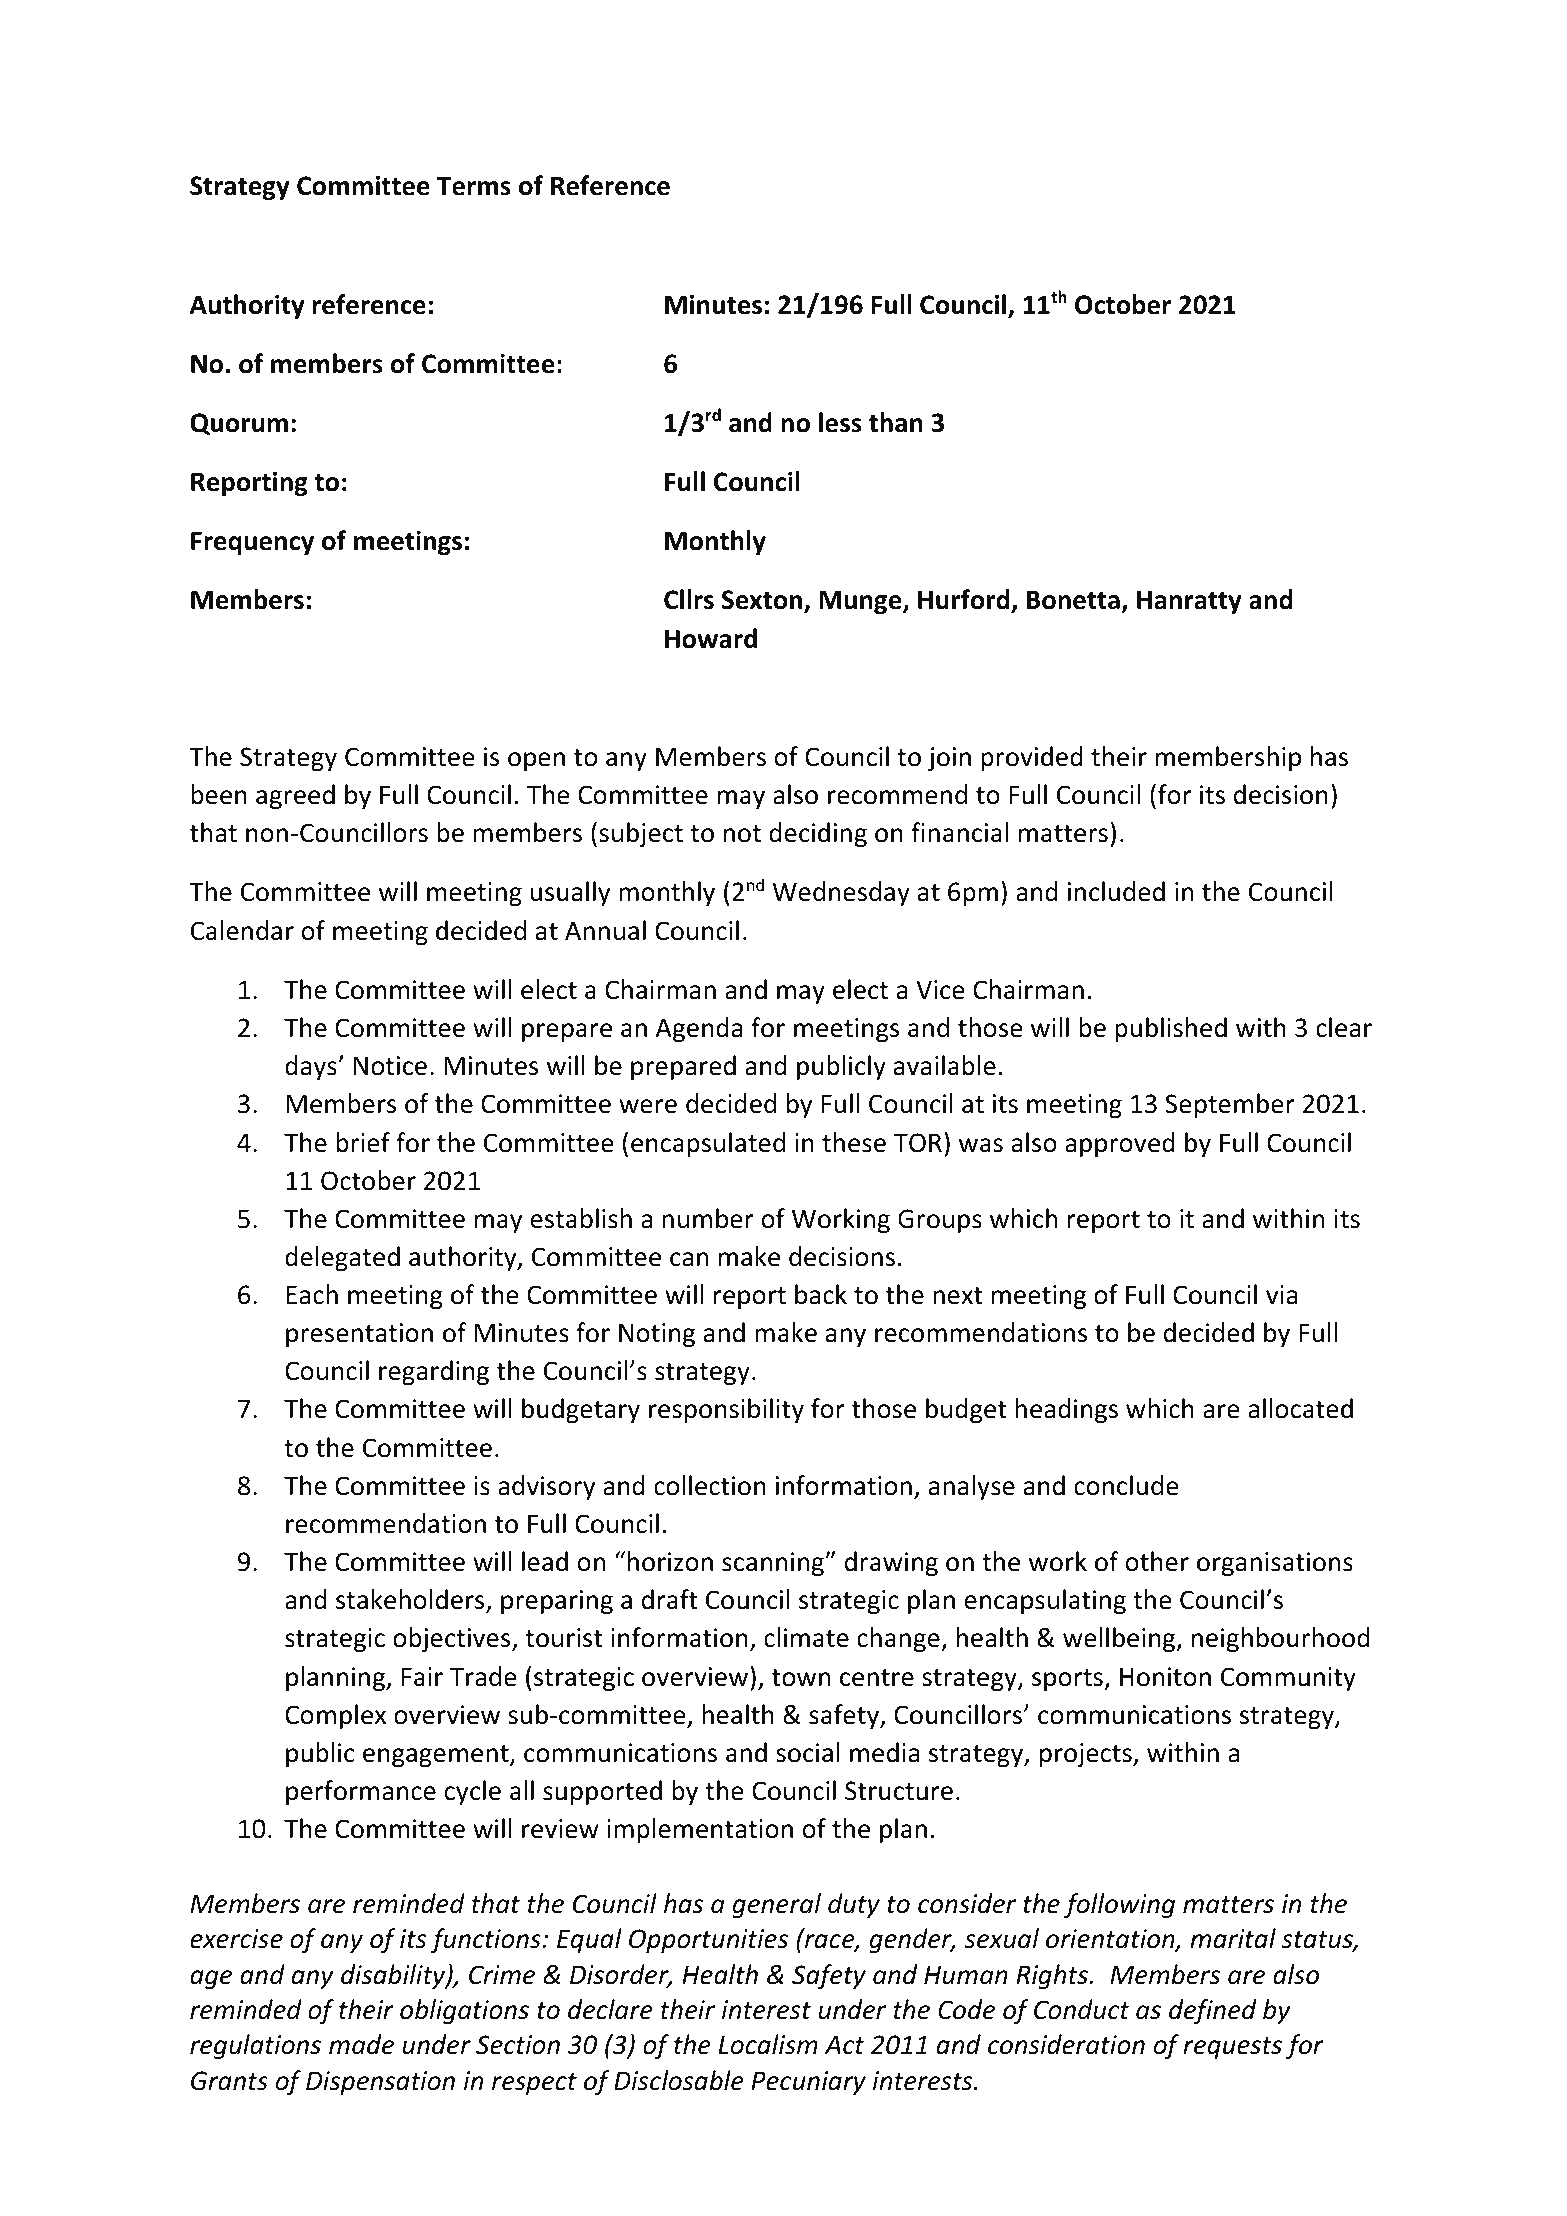 This screenshot has width=1567, height=2216. I want to click on responsibility, so click(726, 1410).
